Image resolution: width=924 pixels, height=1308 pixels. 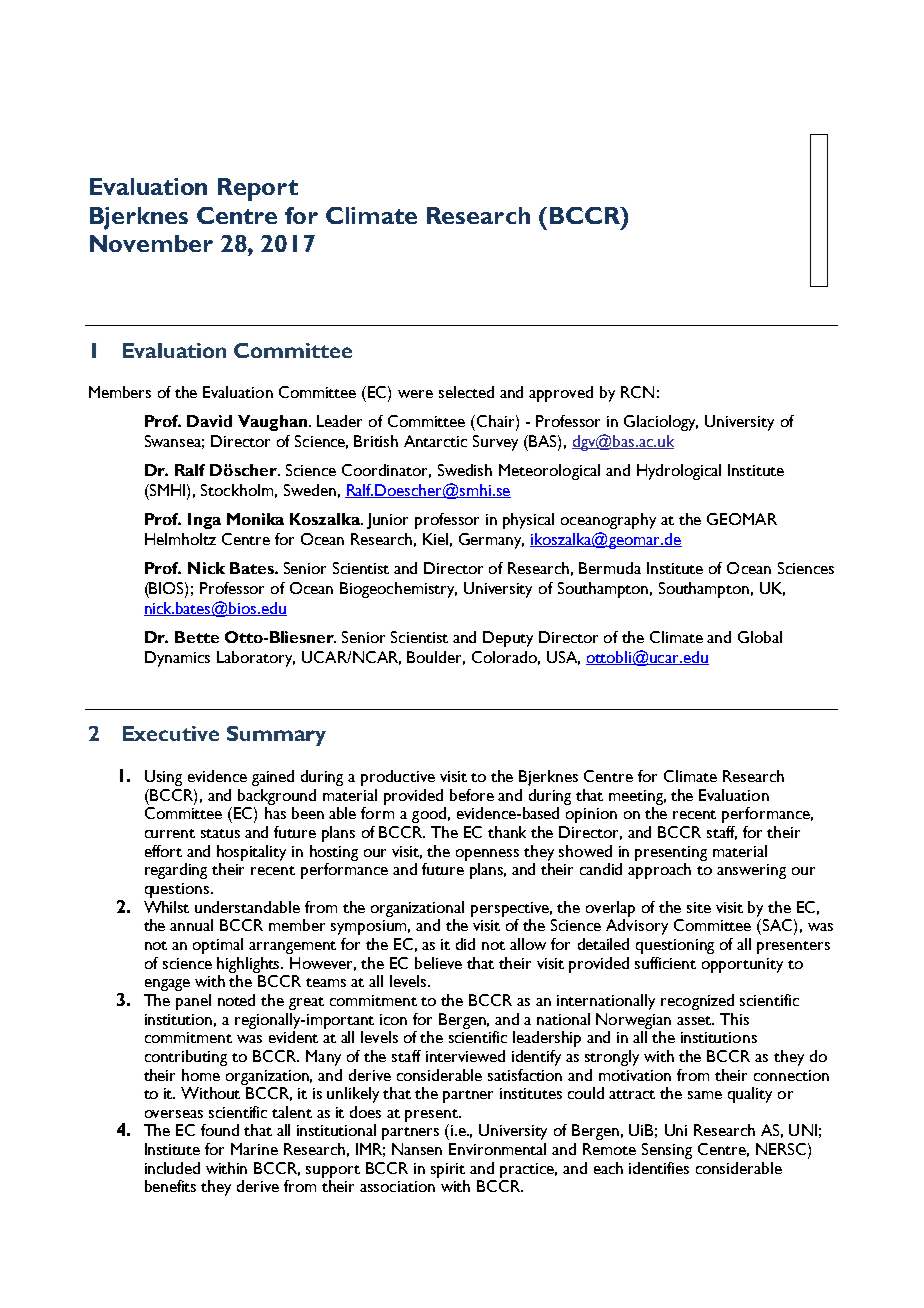 What do you see at coordinates (679, 472) in the screenshot?
I see `Hydrological` at bounding box center [679, 472].
